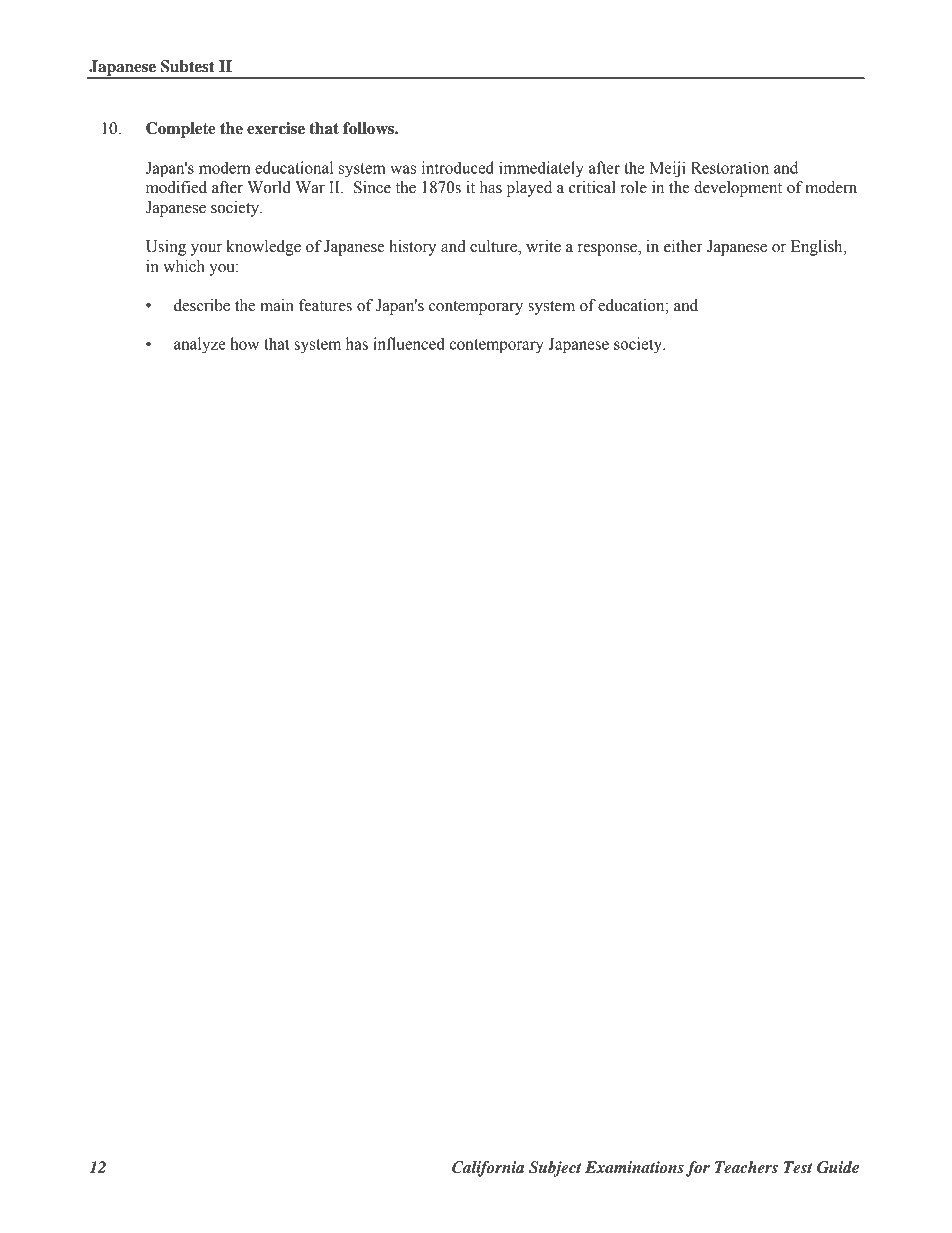 The height and width of the screenshot is (1233, 952). I want to click on English, so click(818, 248).
